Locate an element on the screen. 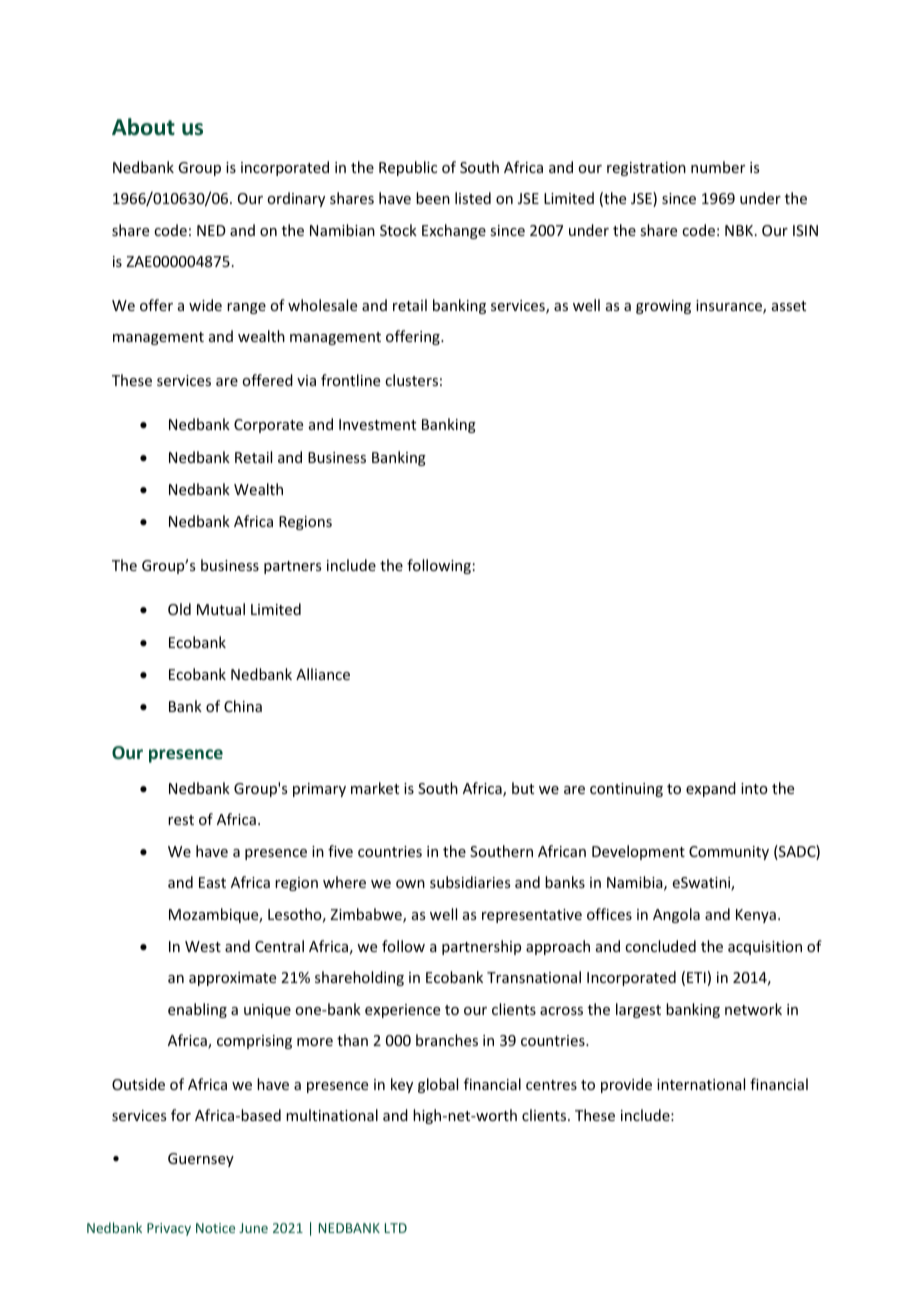 This screenshot has height=1308, width=924. number is located at coordinates (718, 167).
